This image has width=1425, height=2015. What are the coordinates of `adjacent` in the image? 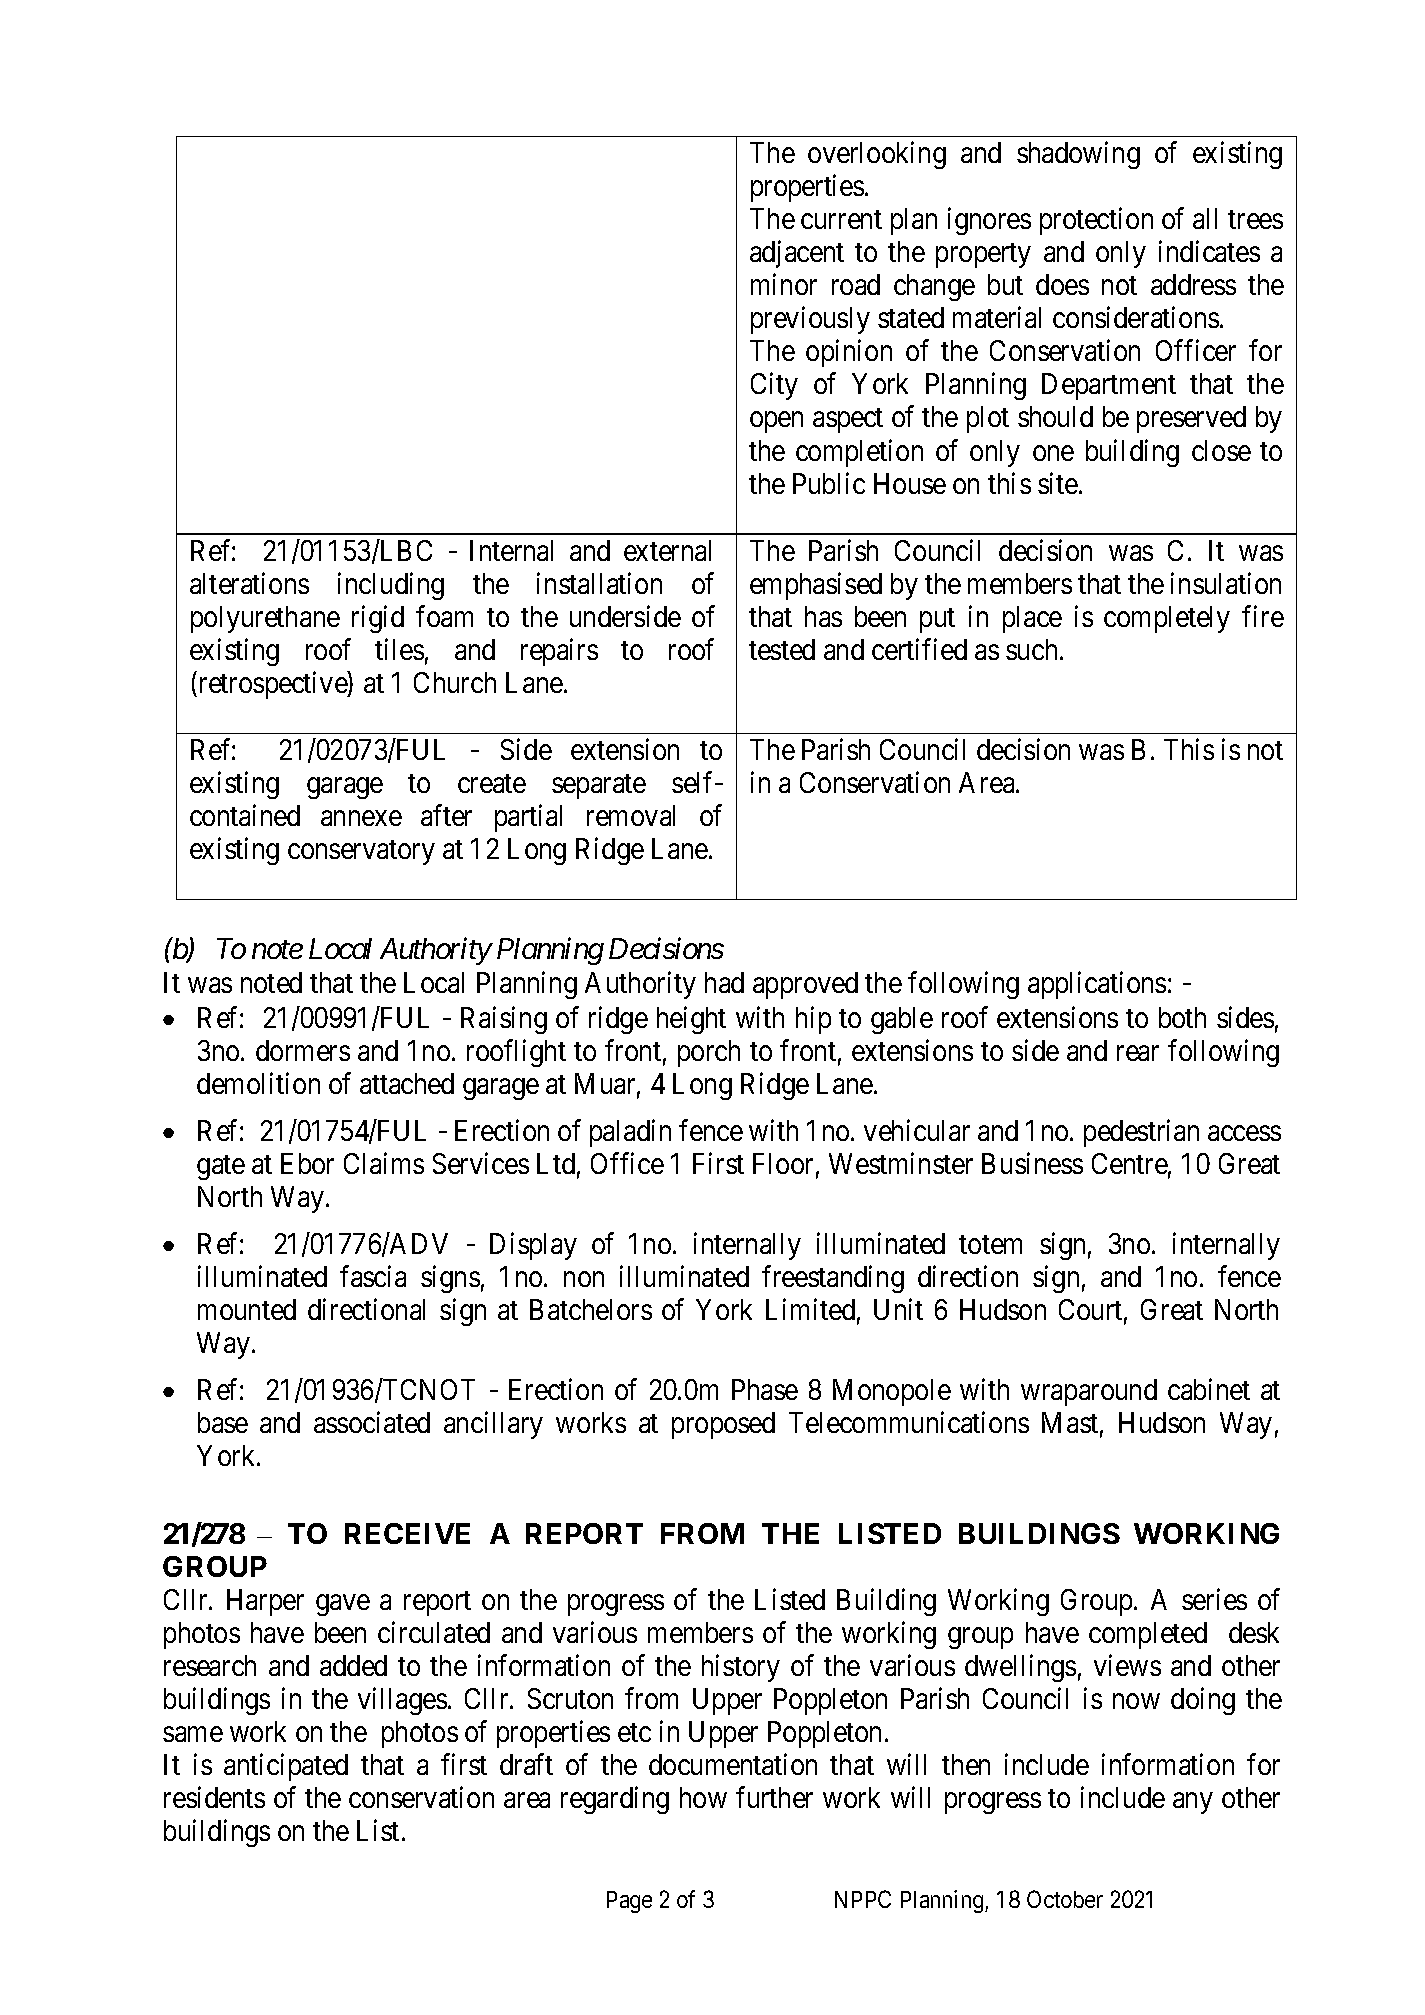 It's located at (797, 254).
